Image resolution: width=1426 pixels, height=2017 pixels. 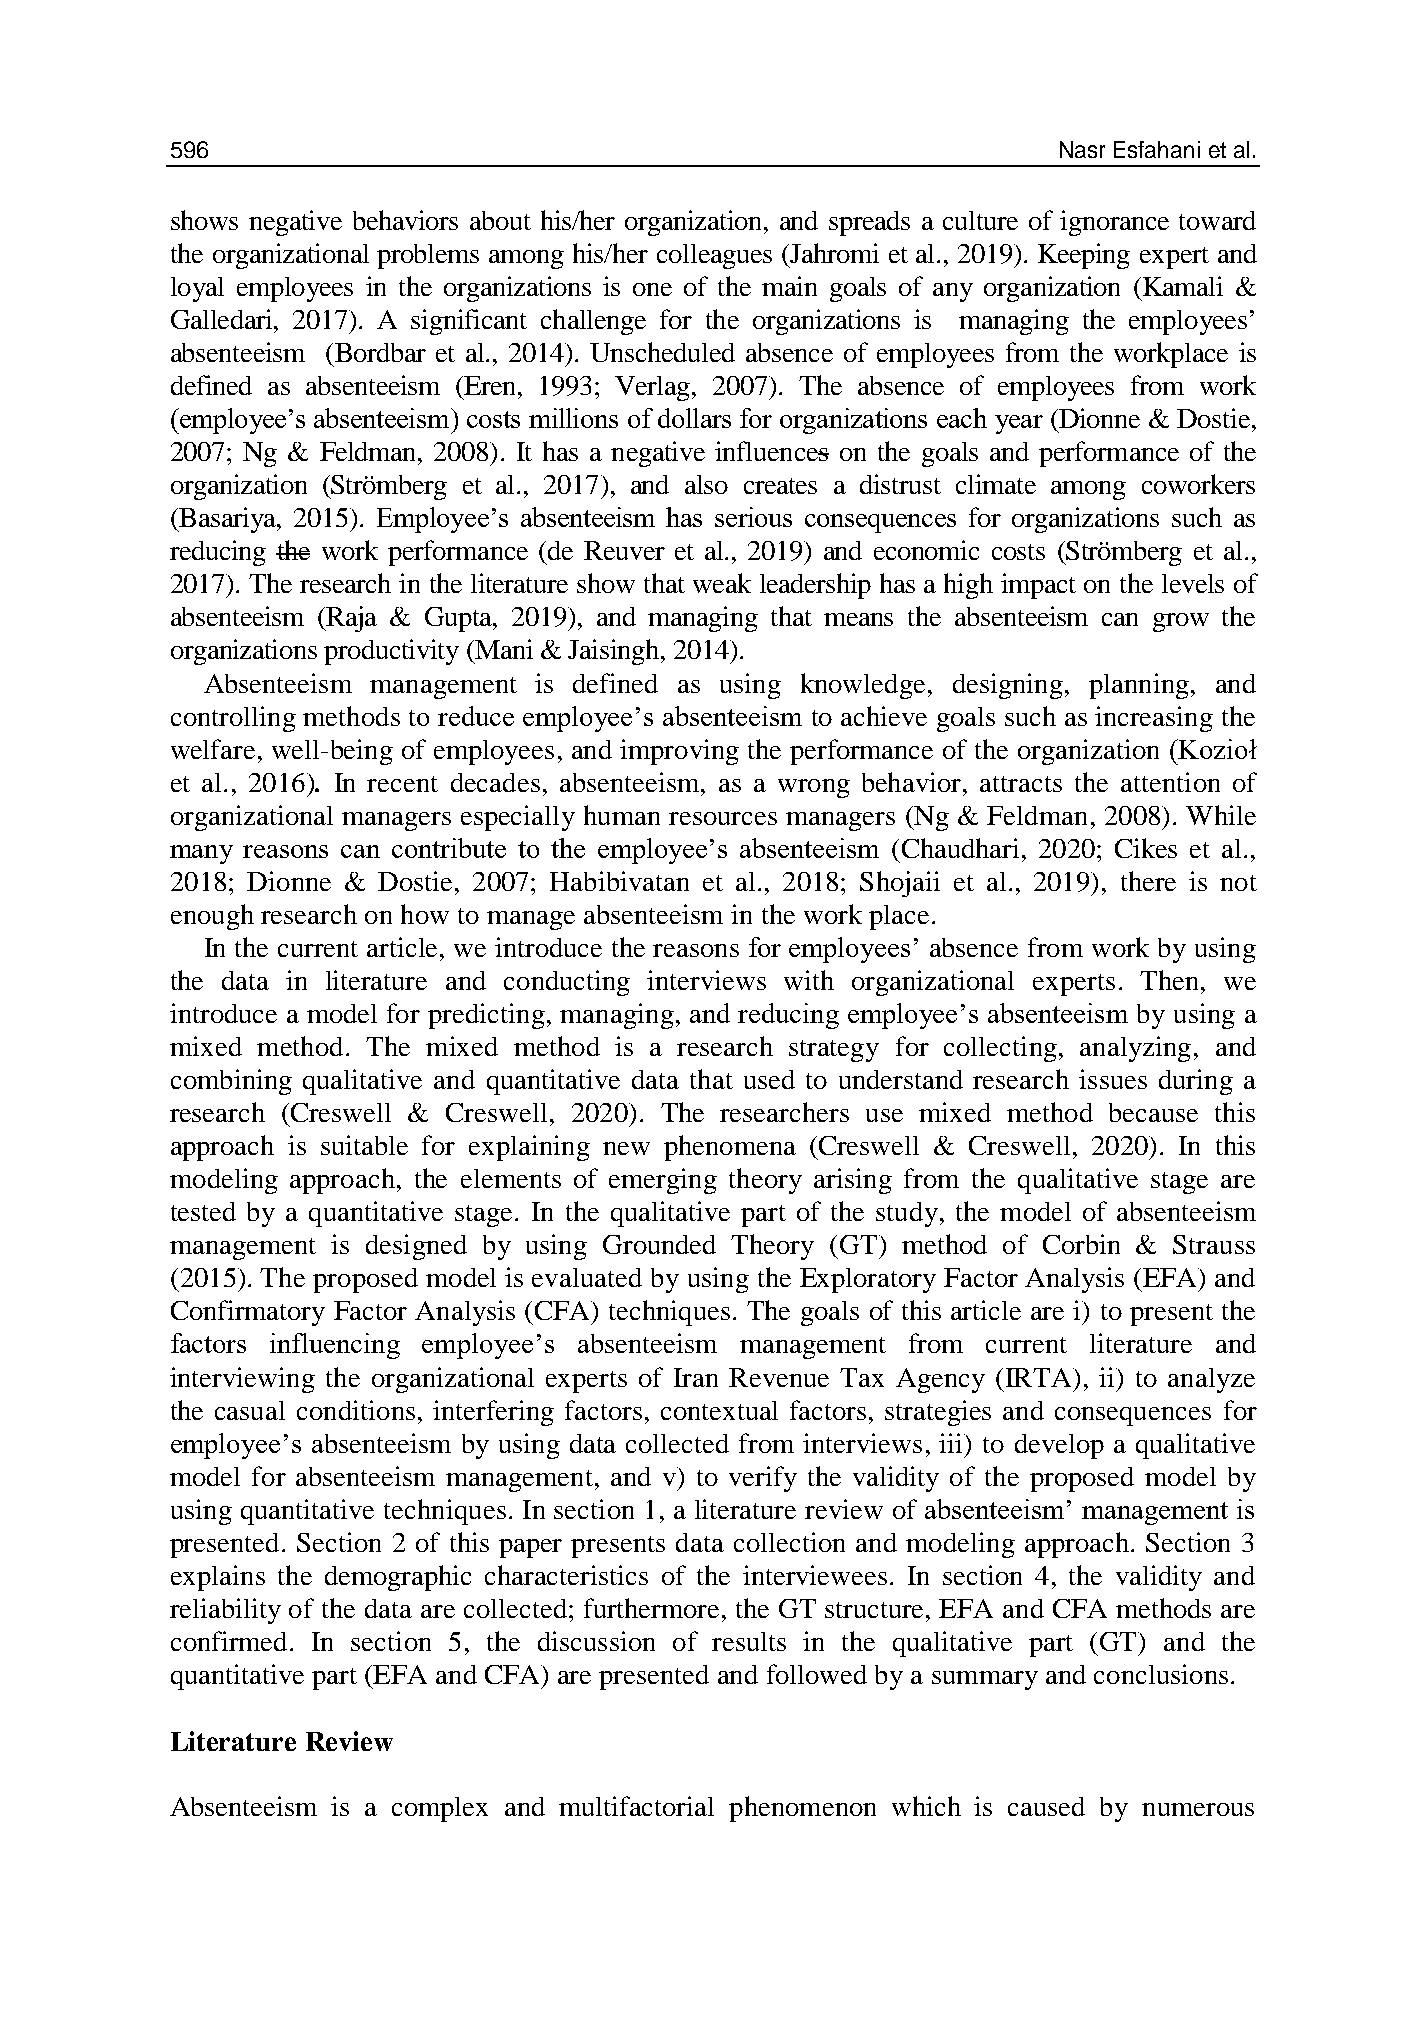 What do you see at coordinates (1169, 980) in the image?
I see `Then` at bounding box center [1169, 980].
